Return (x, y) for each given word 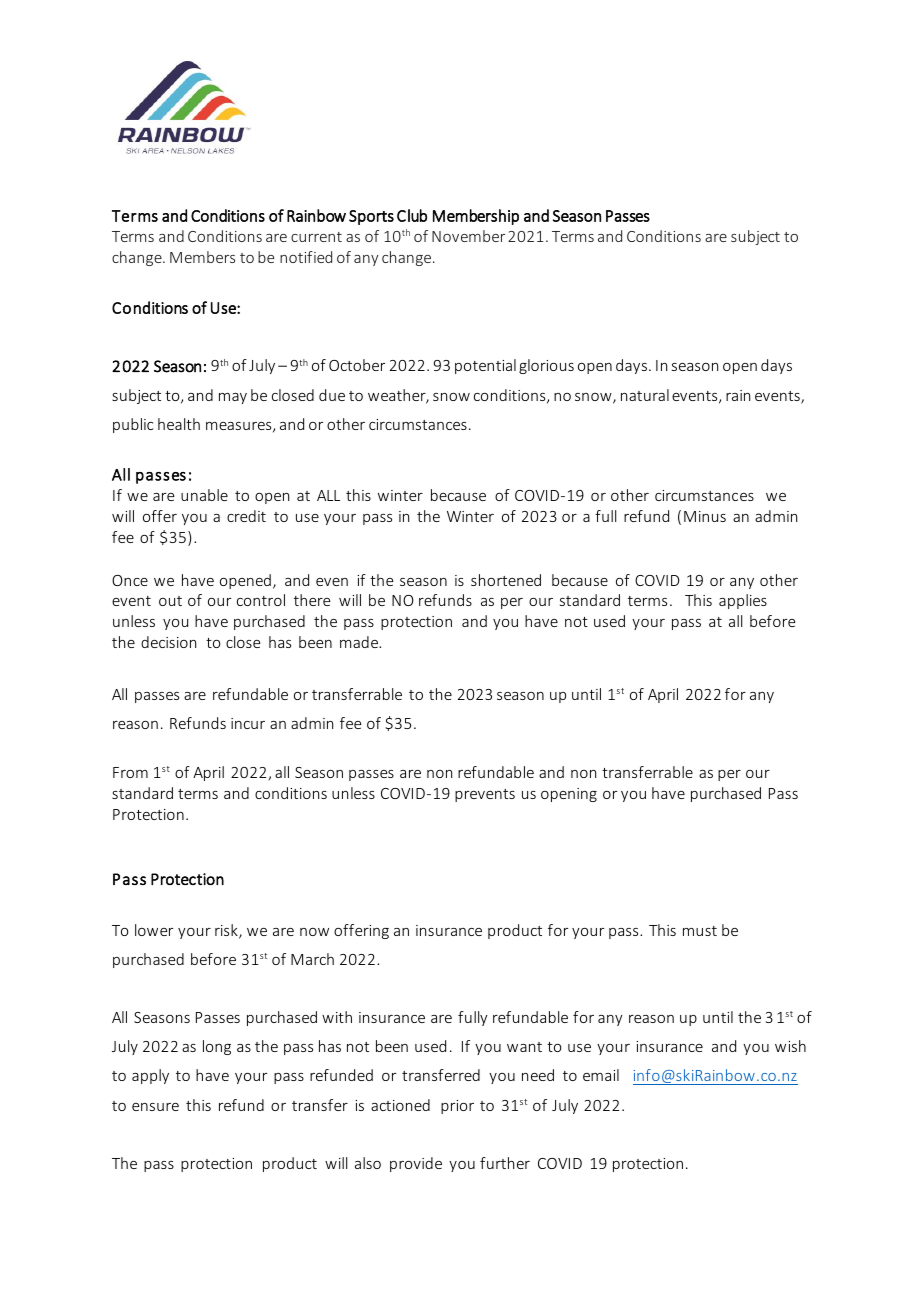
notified (306, 257)
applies (743, 601)
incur (248, 723)
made (360, 642)
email (601, 1075)
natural (645, 395)
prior (457, 1107)
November (468, 236)
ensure (155, 1107)
